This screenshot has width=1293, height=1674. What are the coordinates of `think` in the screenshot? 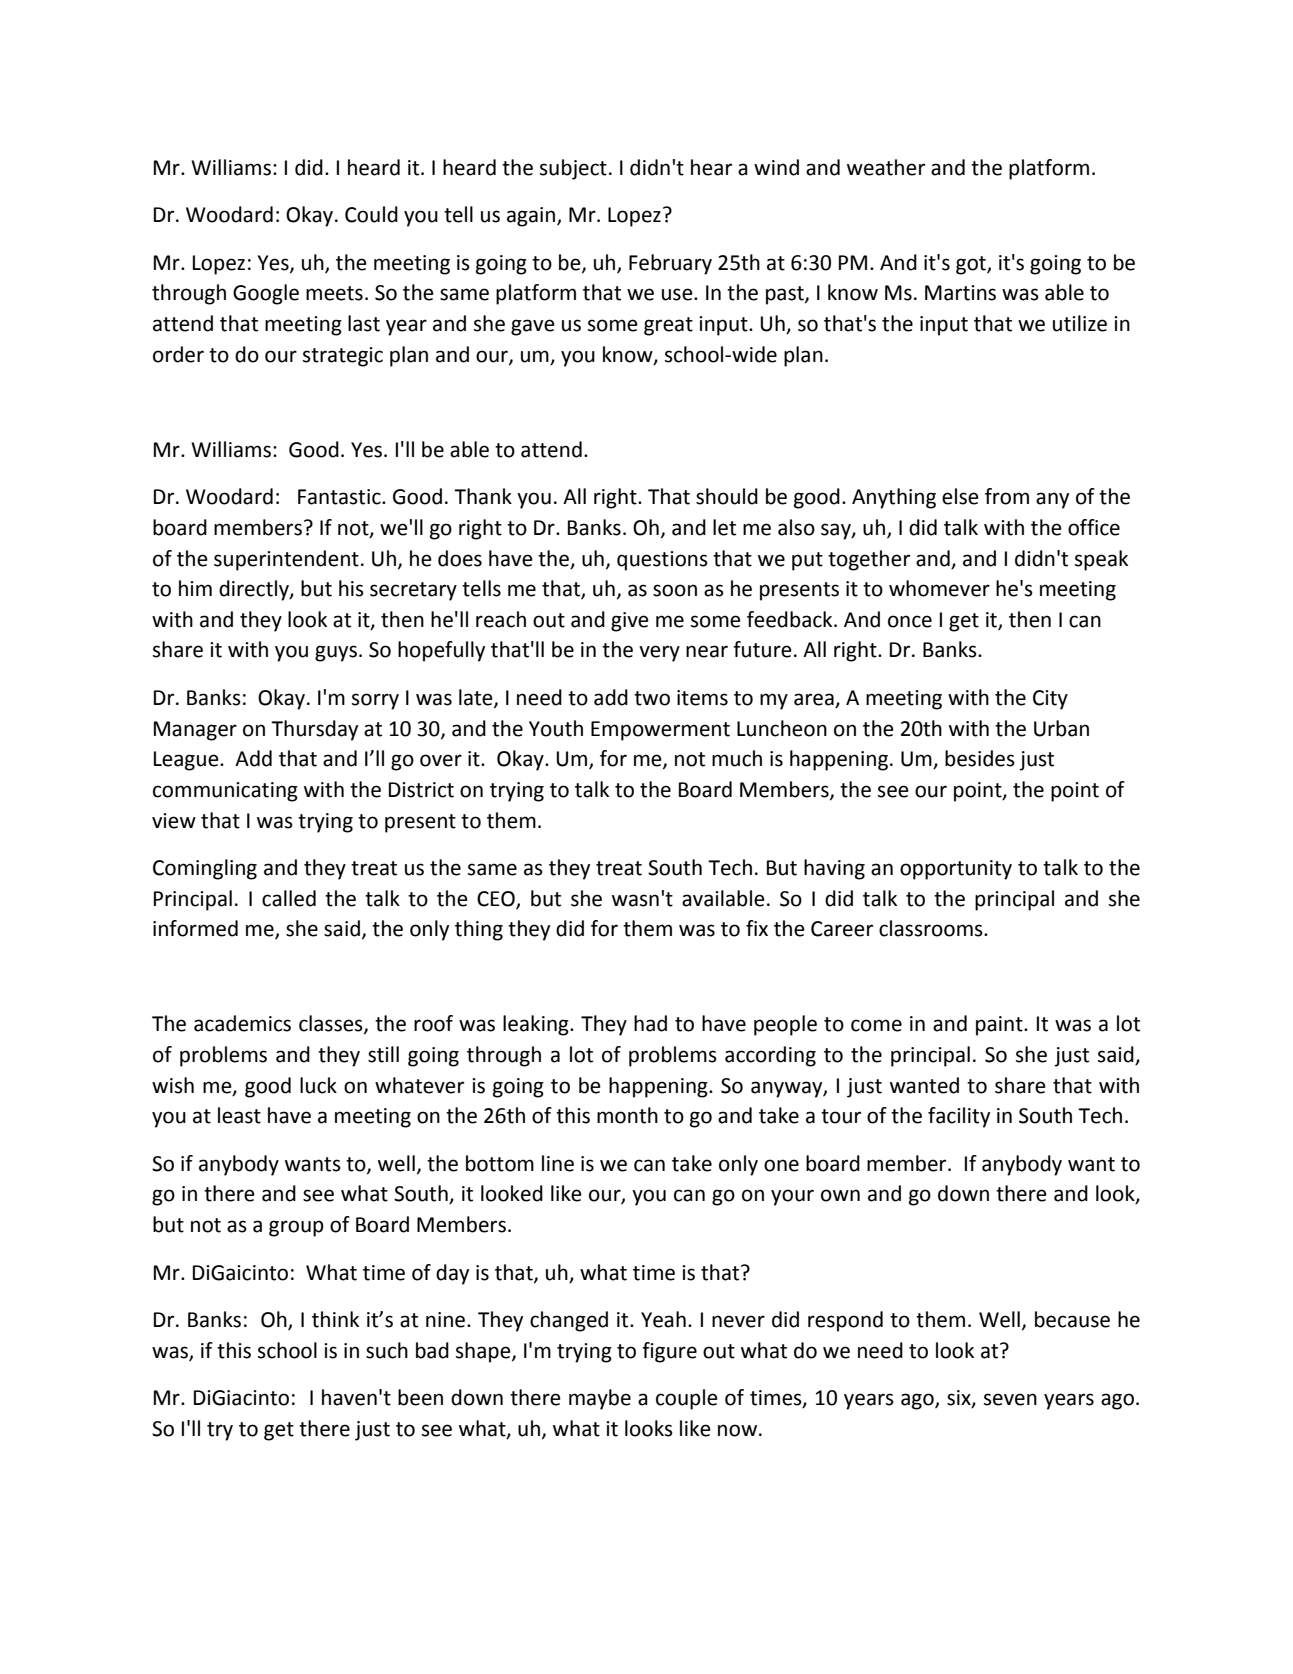 It's located at (335, 1319).
